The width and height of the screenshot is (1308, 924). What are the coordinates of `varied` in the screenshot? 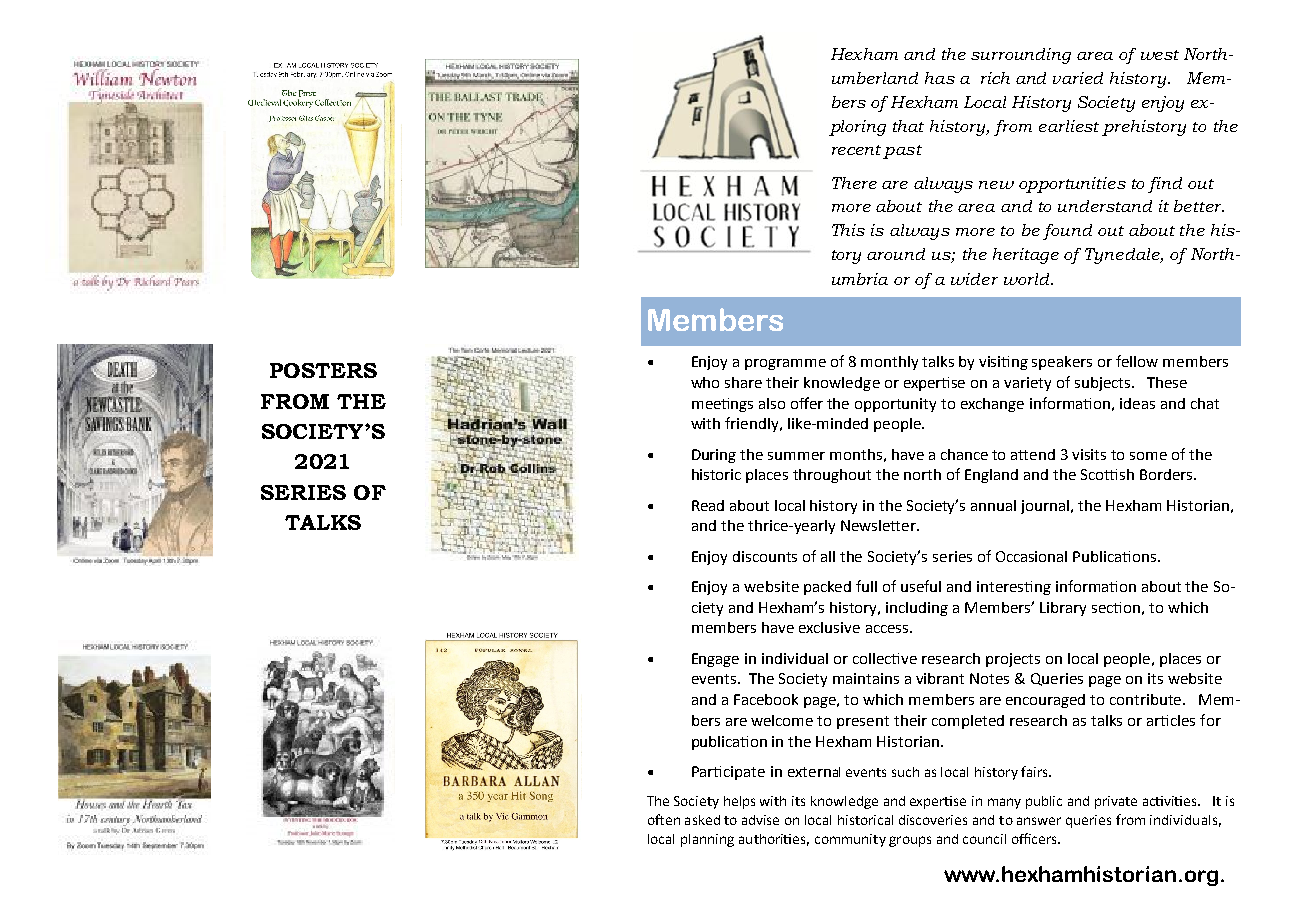 It's located at (1078, 78).
